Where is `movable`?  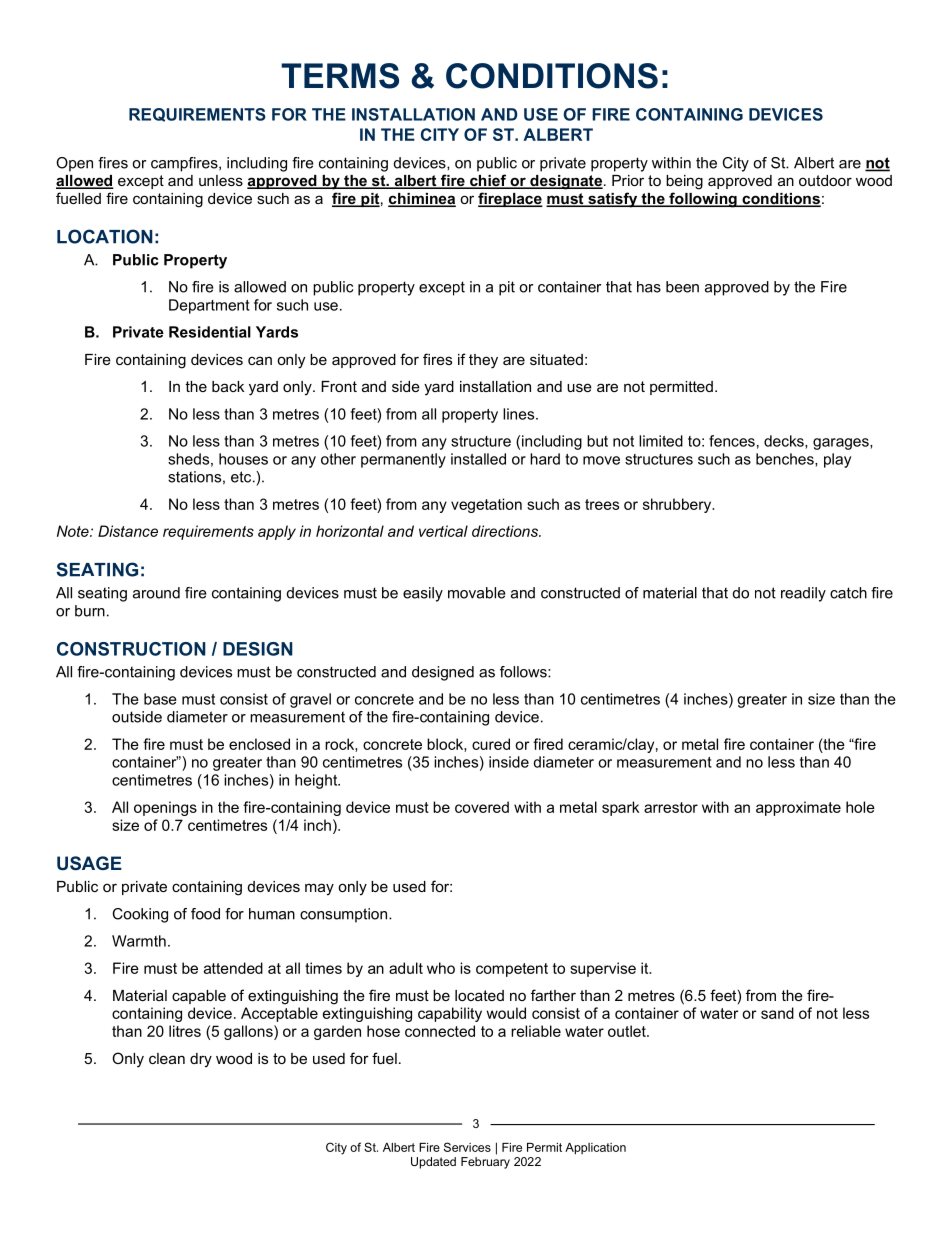 movable is located at coordinates (477, 593).
